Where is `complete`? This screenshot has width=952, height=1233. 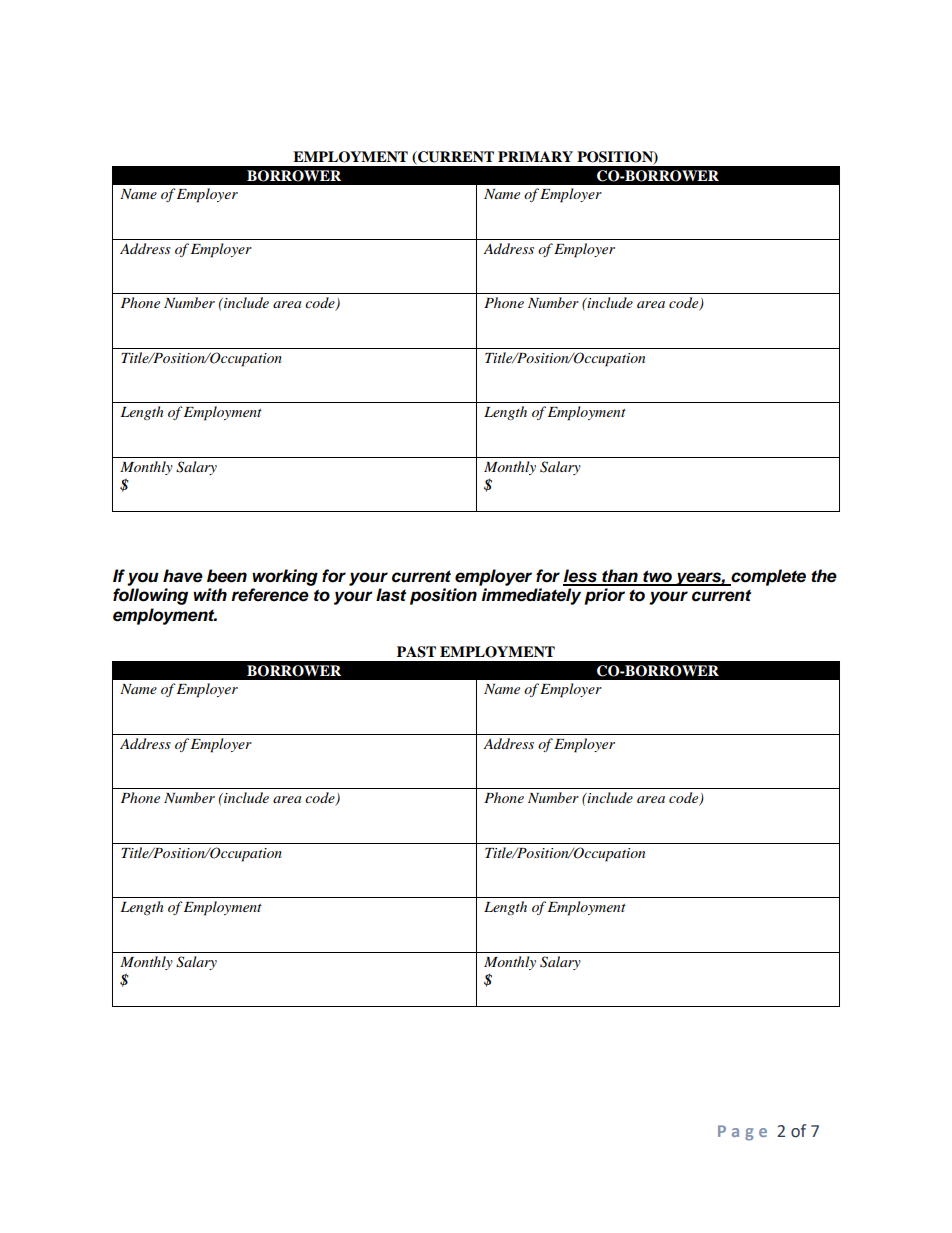 complete is located at coordinates (767, 577).
